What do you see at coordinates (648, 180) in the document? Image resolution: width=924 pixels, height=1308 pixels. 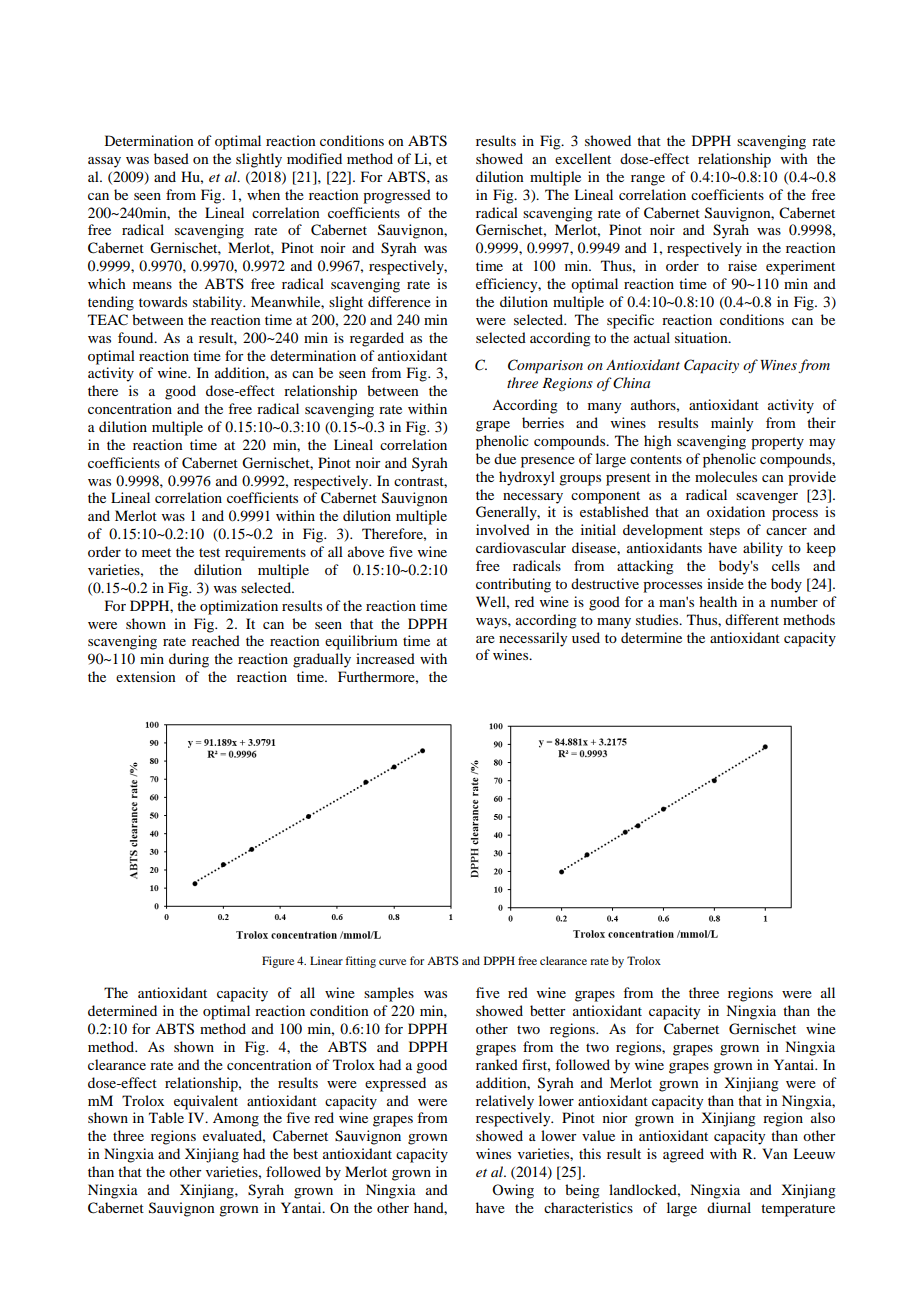 I see `range` at bounding box center [648, 180].
